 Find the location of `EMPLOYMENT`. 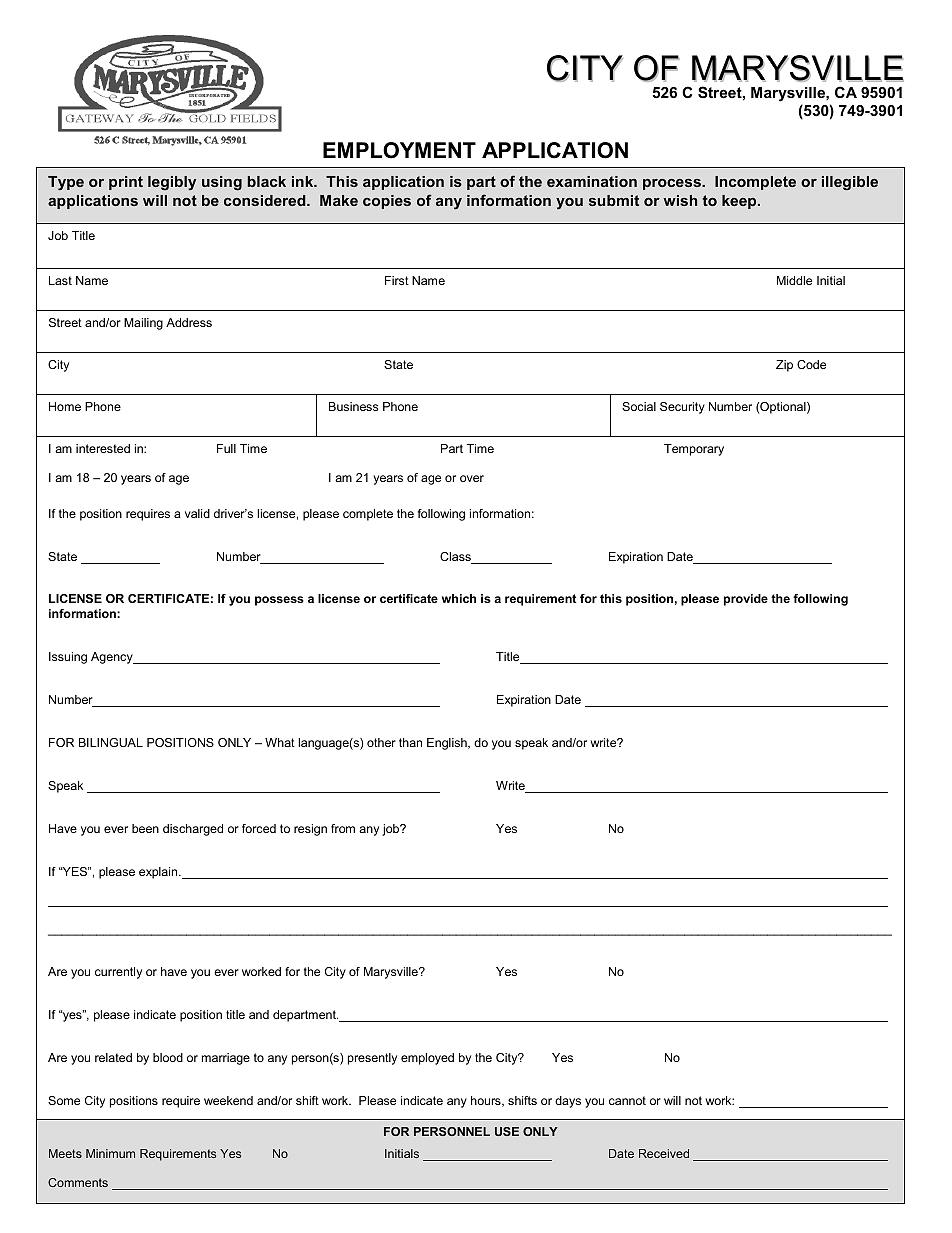

EMPLOYMENT is located at coordinates (399, 150).
